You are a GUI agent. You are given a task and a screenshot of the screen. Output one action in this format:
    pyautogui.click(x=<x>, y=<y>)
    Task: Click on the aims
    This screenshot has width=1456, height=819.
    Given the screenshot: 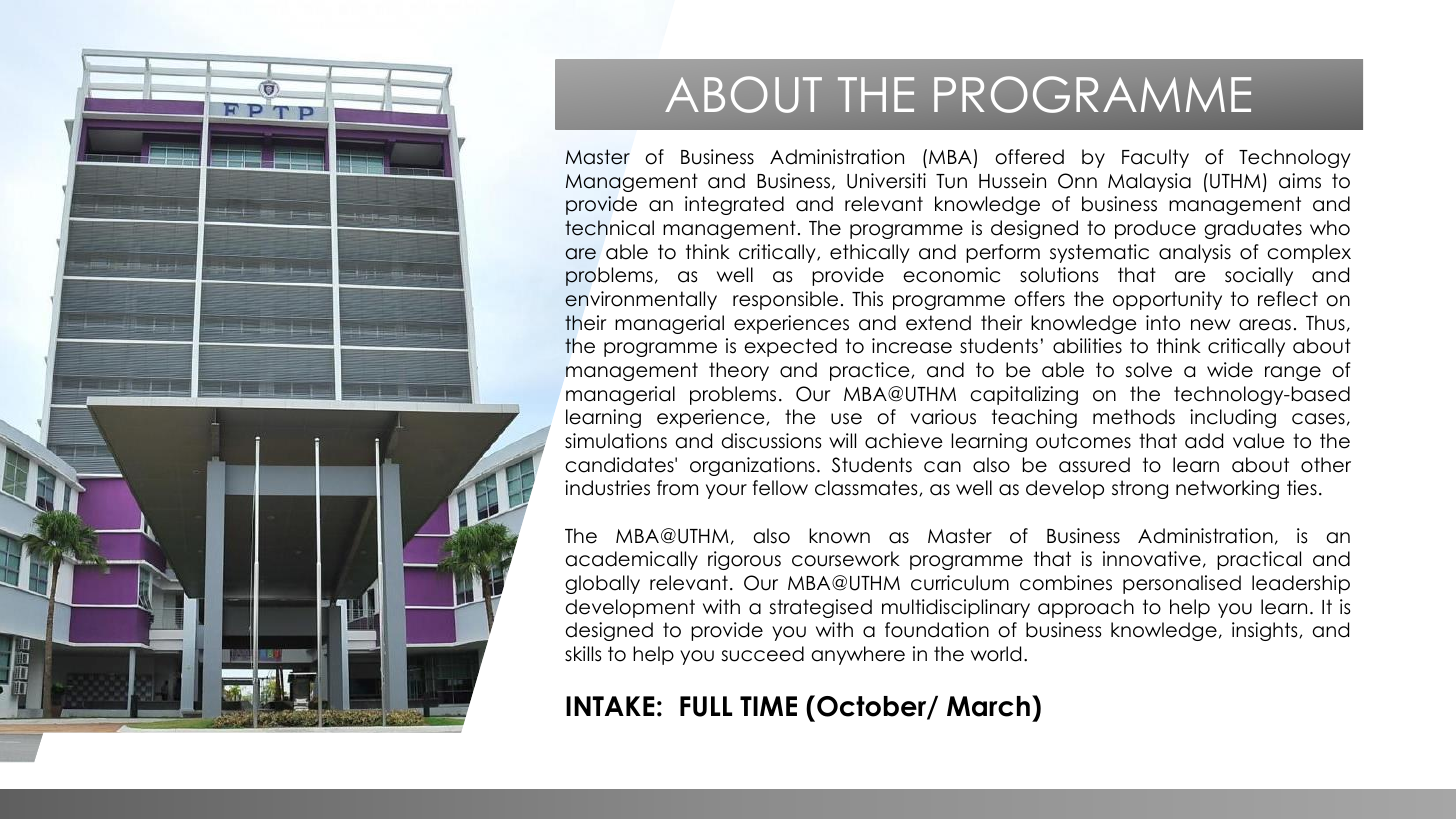 What is the action you would take?
    pyautogui.click(x=1300, y=181)
